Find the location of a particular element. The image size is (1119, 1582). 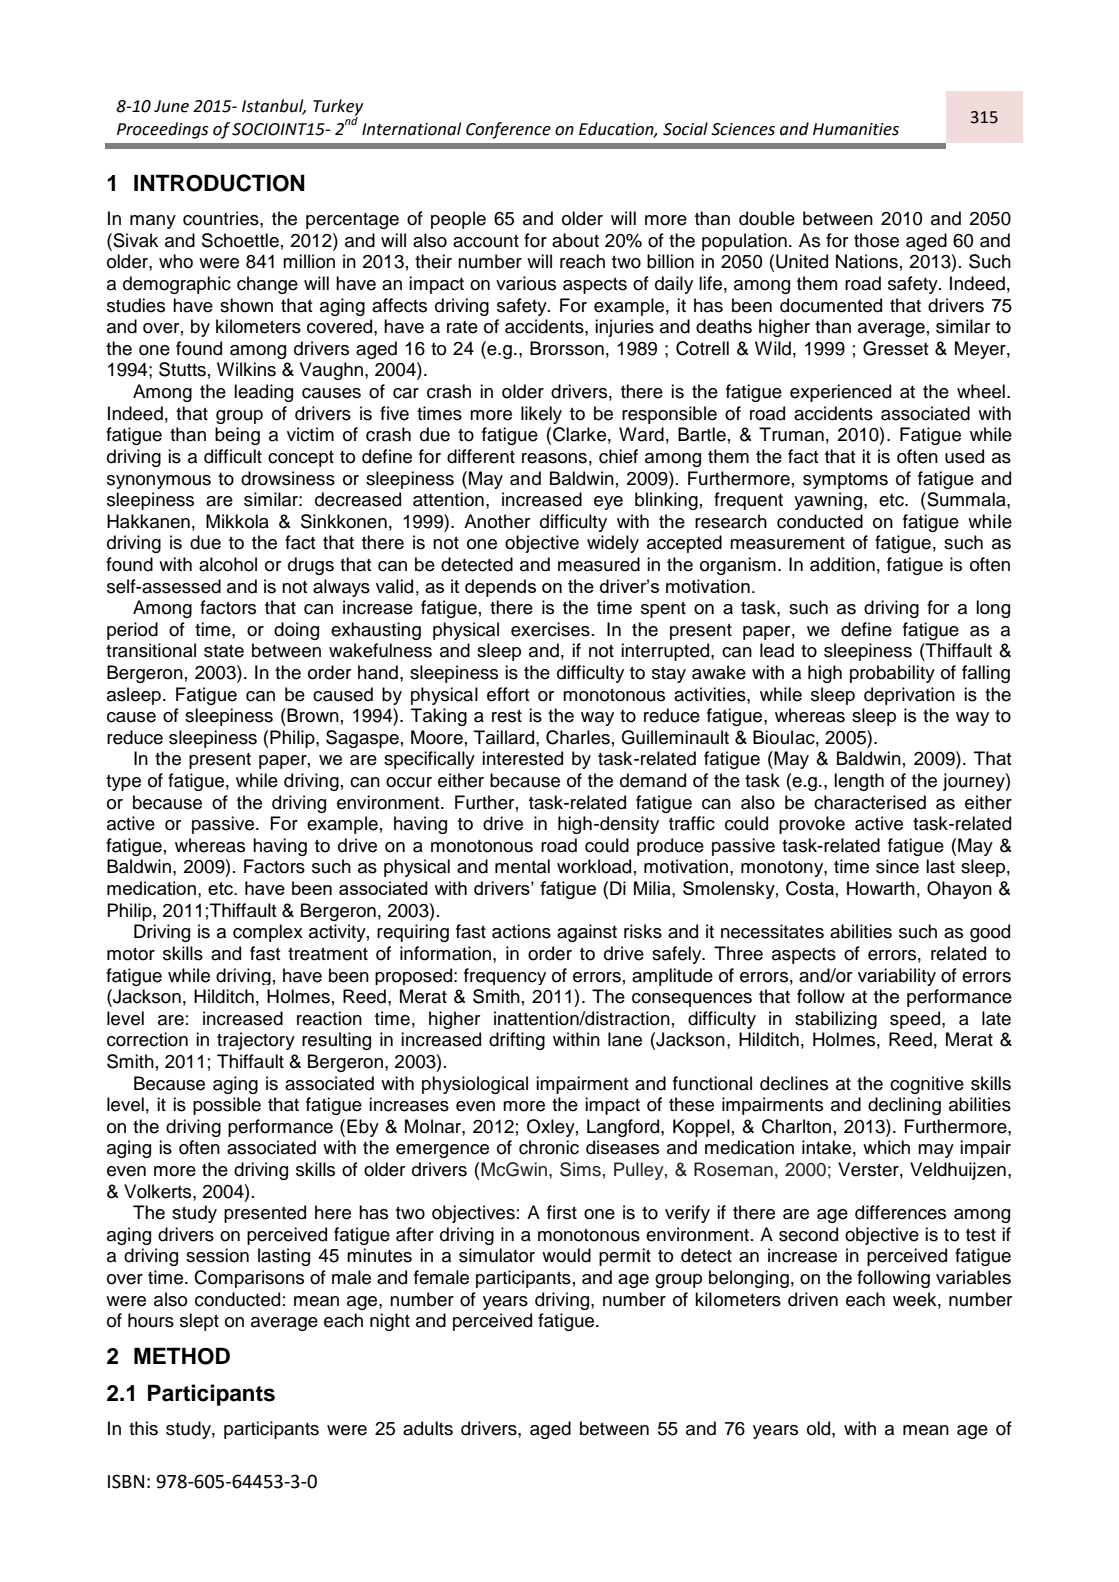

INTRODUCTION is located at coordinates (219, 183).
